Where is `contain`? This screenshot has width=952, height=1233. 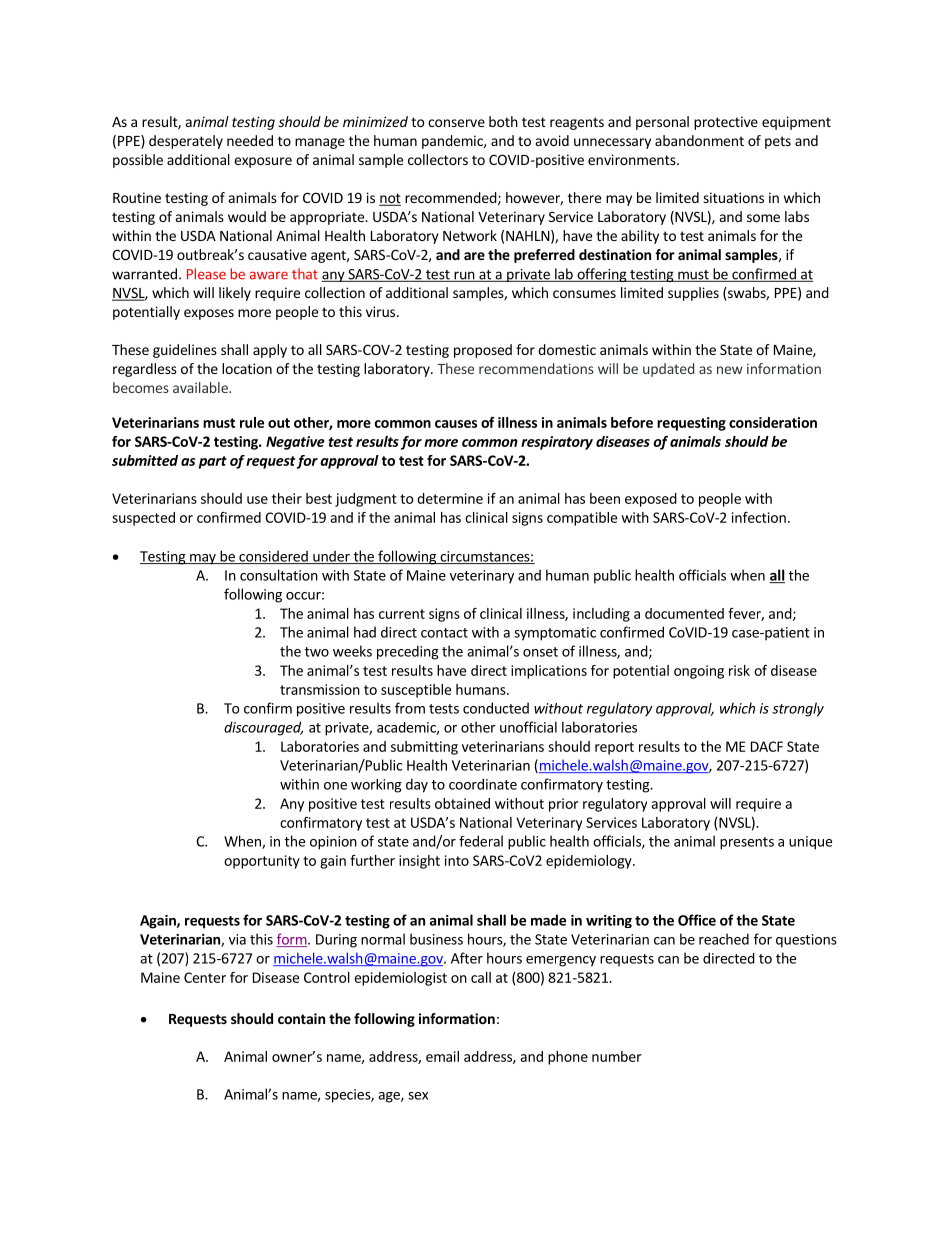
contain is located at coordinates (301, 1018).
